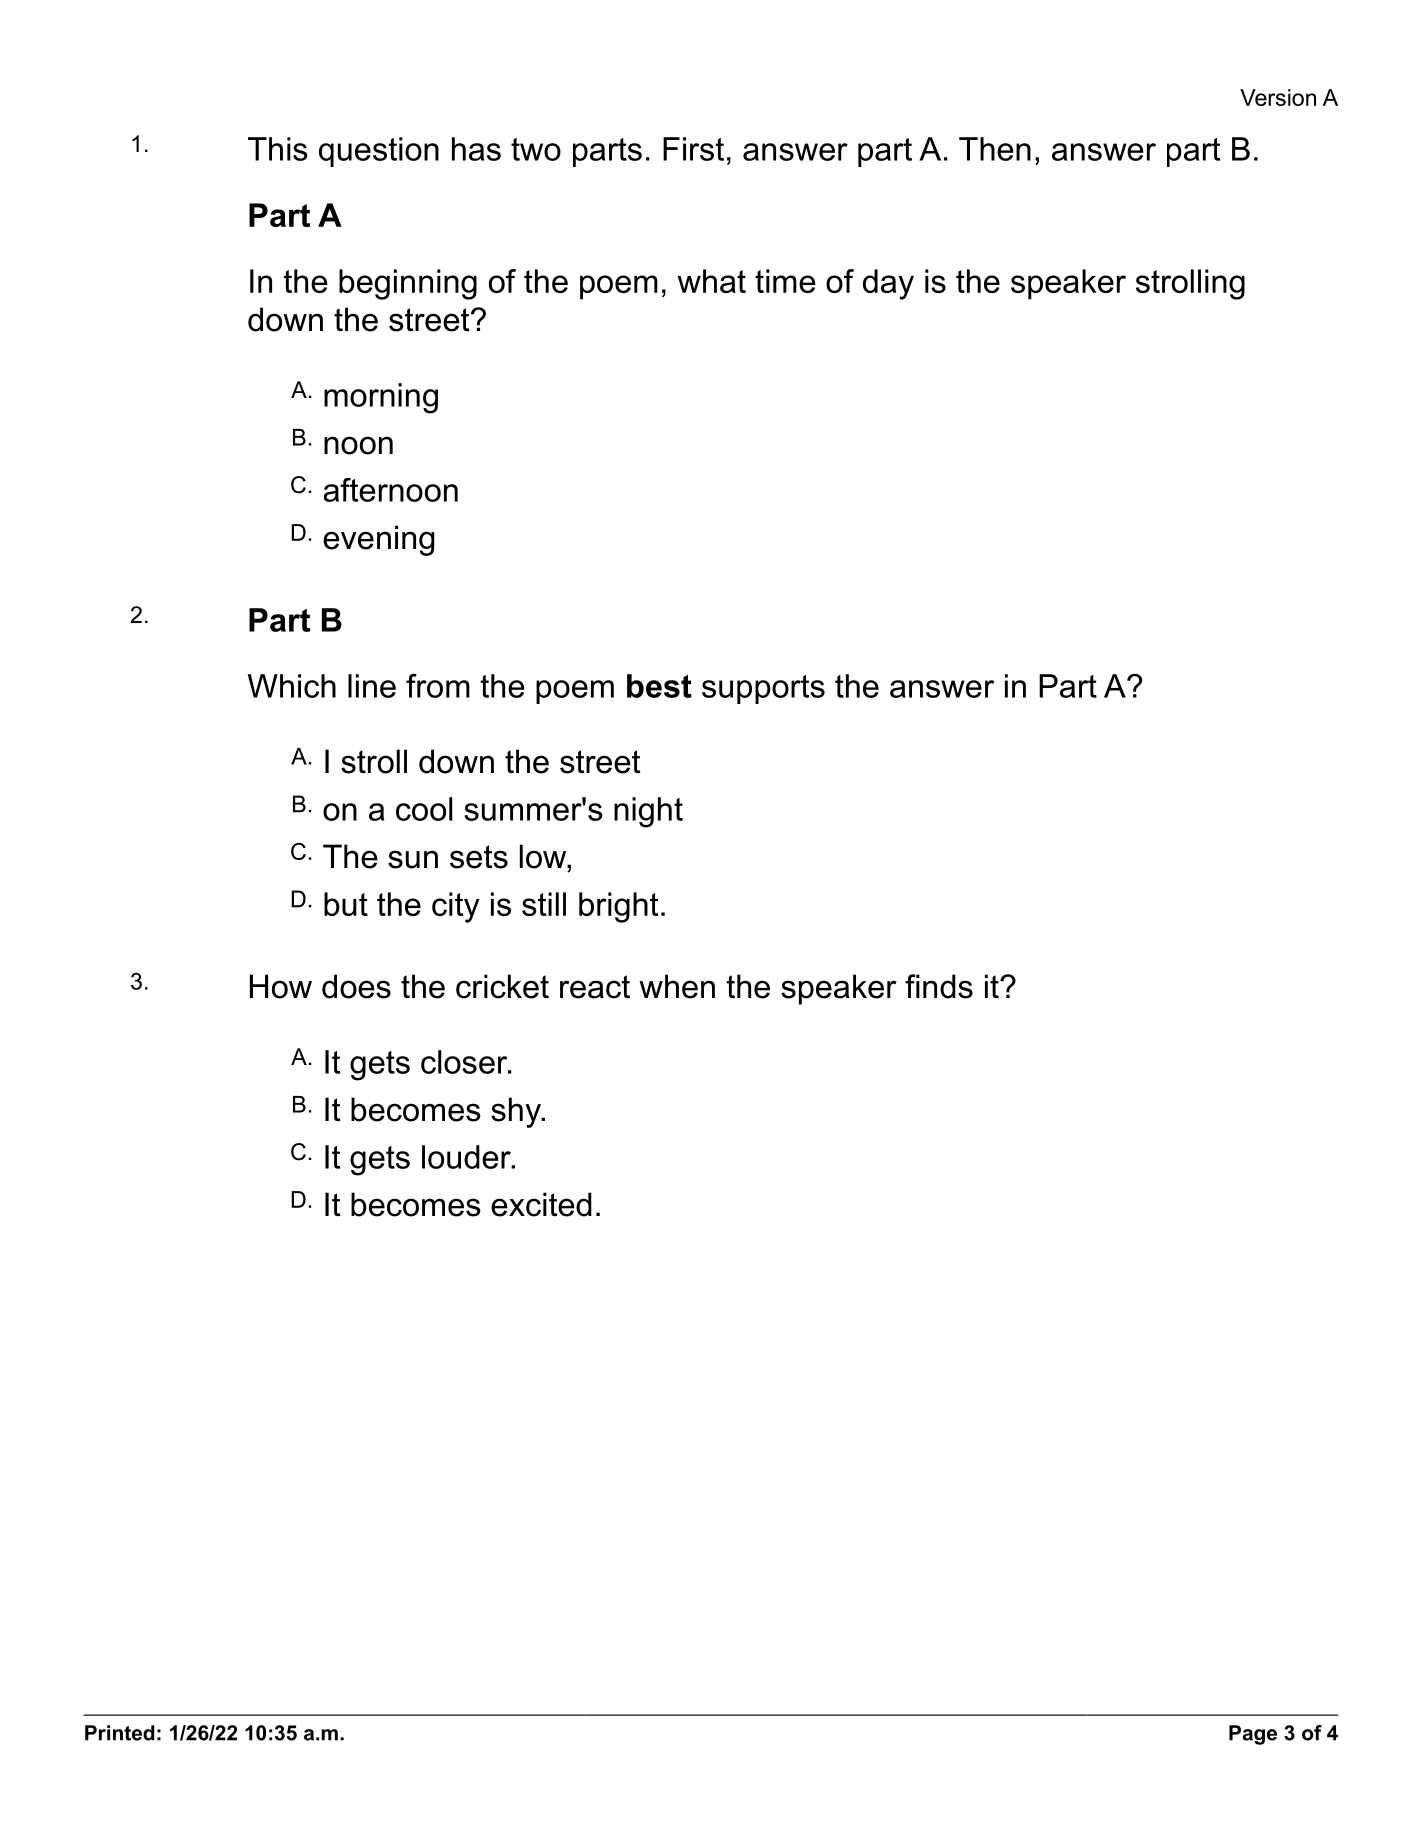  I want to click on Then, so click(995, 149).
